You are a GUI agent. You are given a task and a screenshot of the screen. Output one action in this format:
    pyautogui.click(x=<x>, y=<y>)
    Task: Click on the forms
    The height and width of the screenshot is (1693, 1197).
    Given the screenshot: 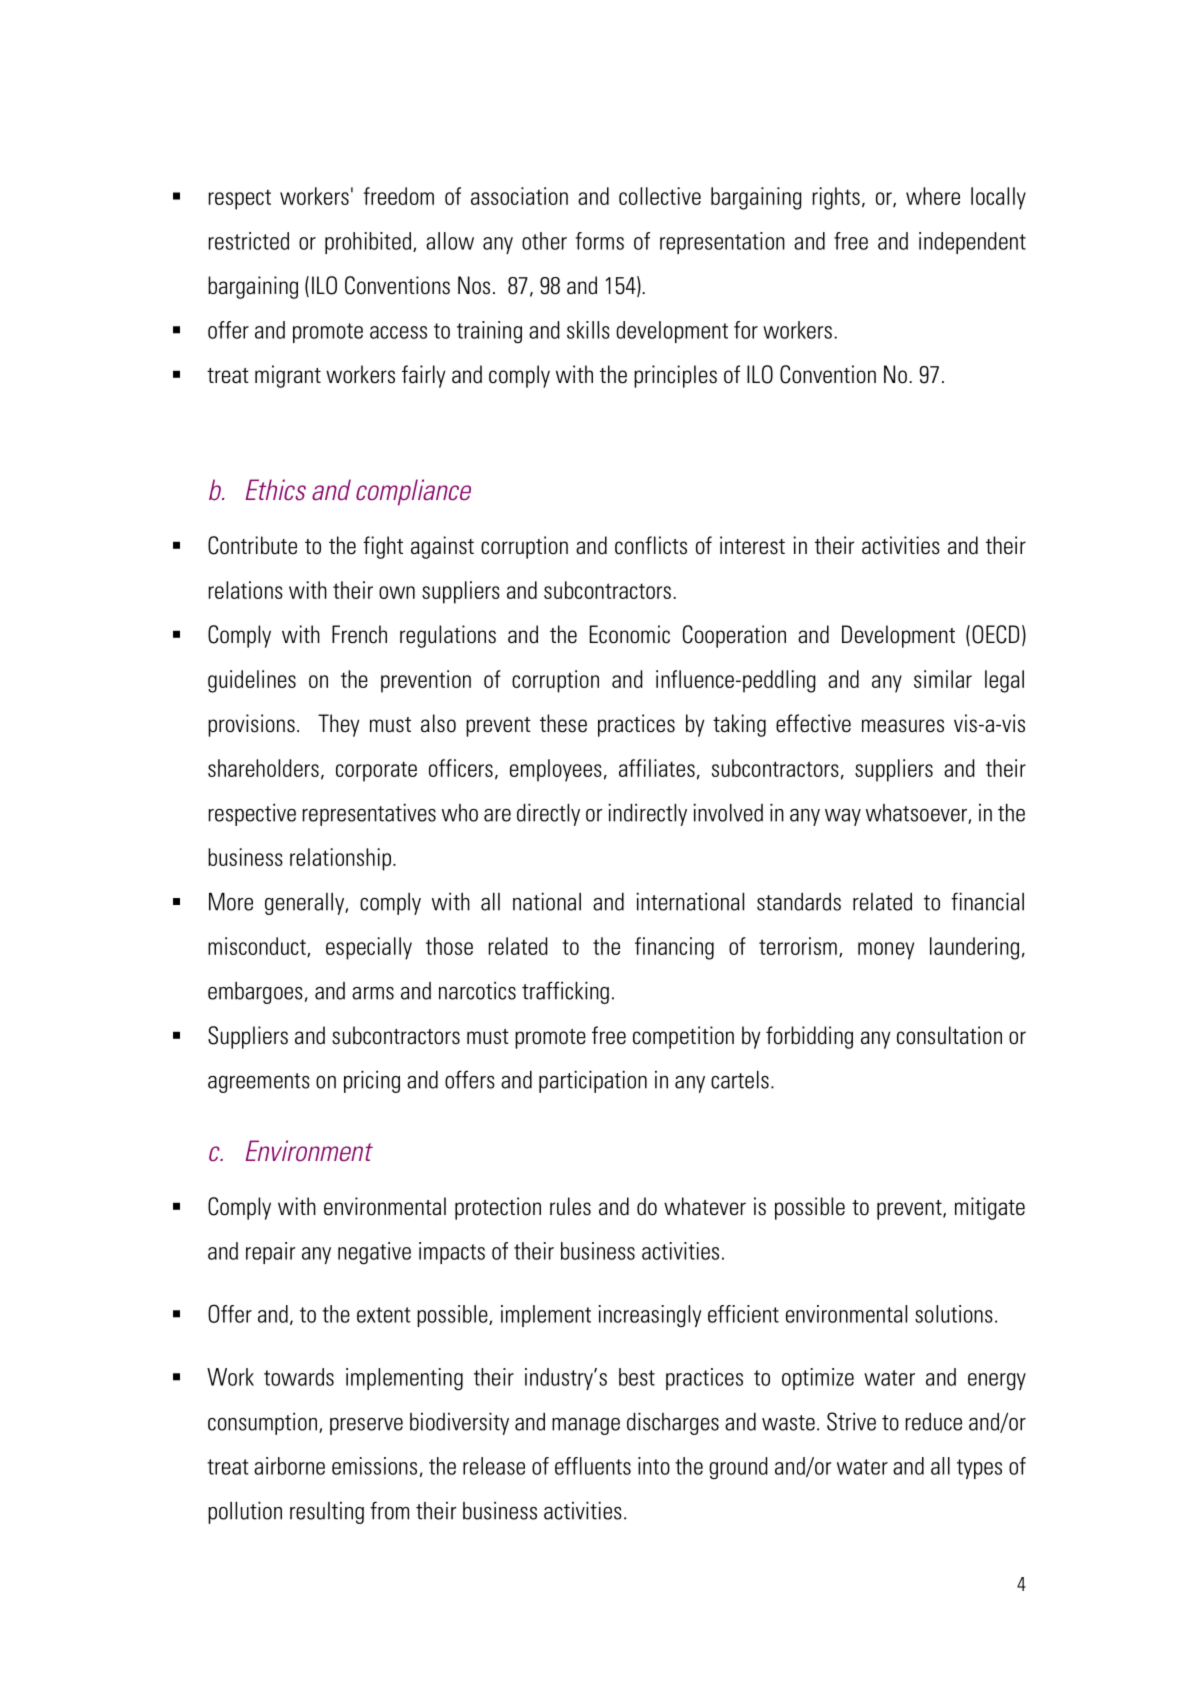 What is the action you would take?
    pyautogui.click(x=599, y=241)
